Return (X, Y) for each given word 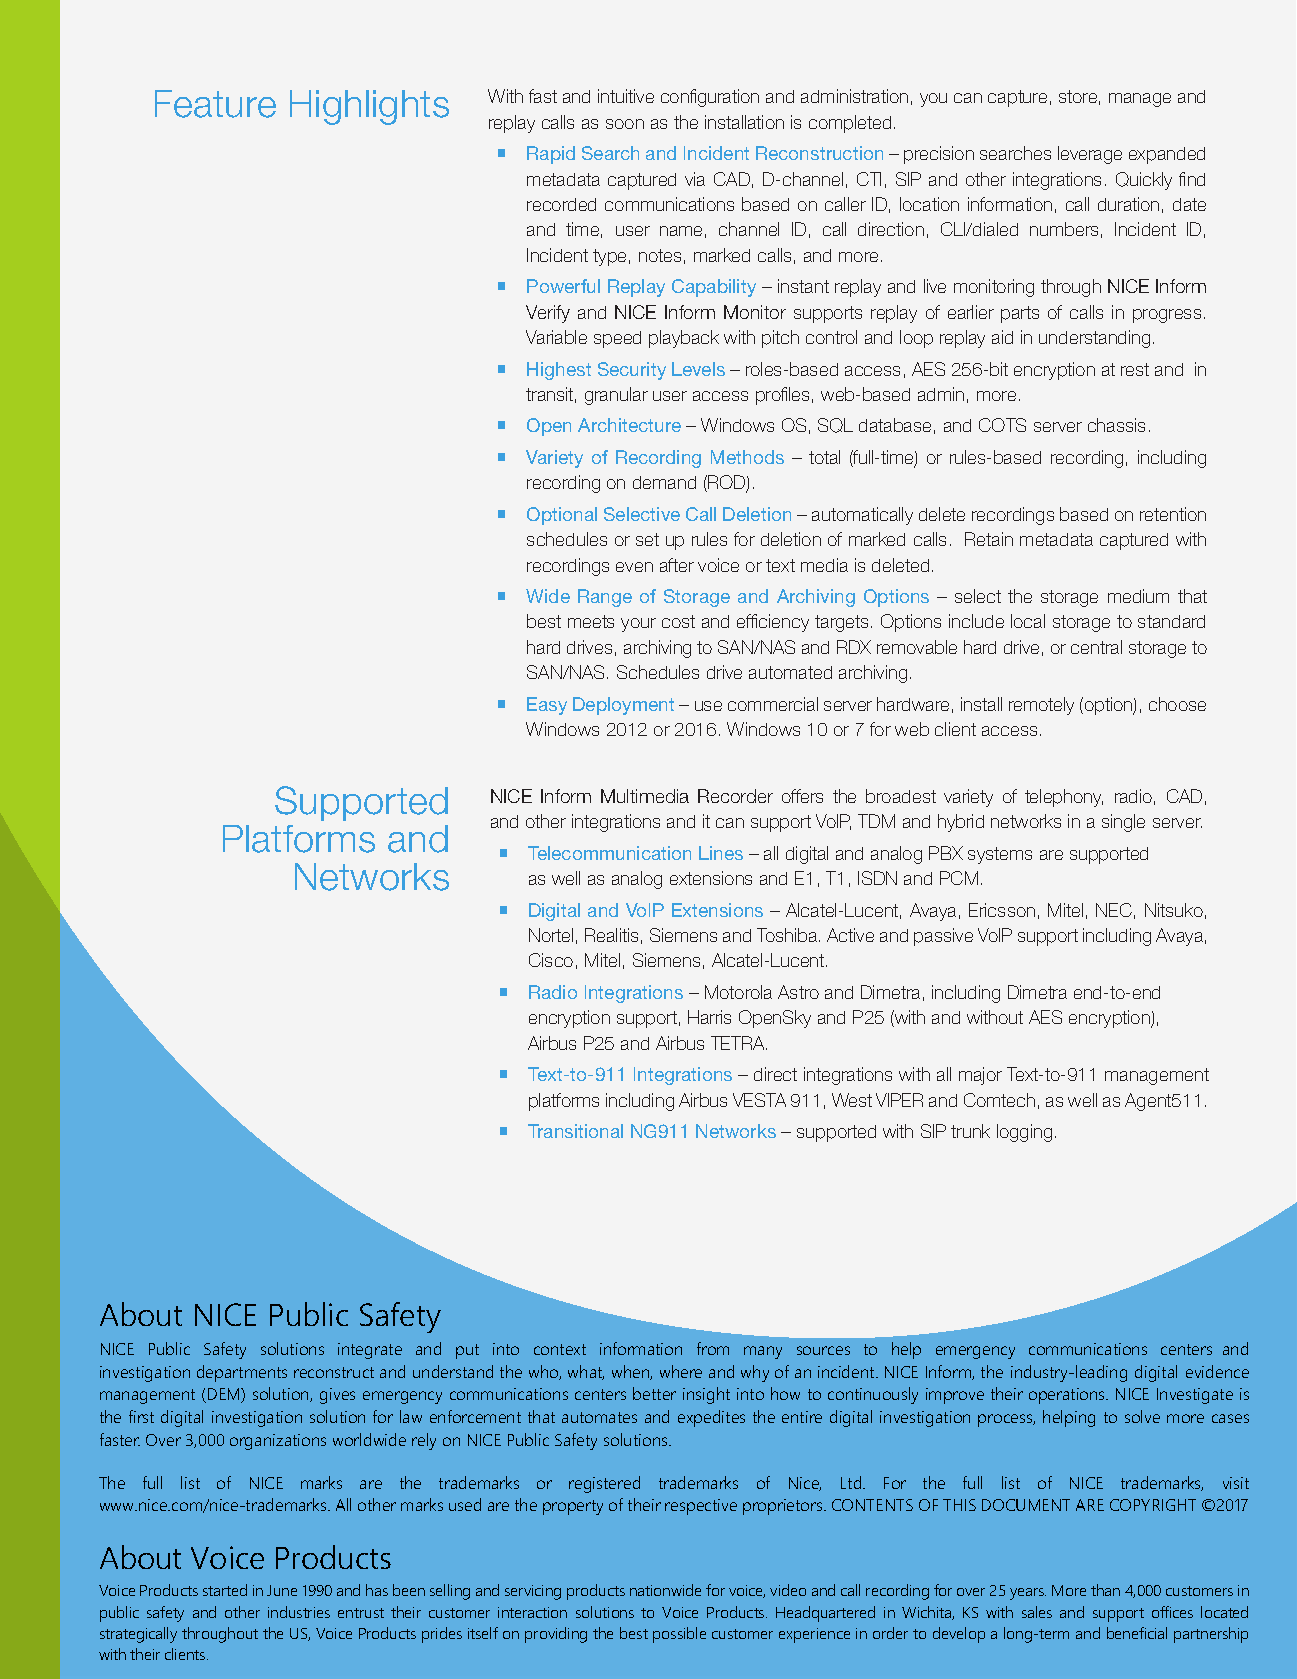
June (282, 1590)
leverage (1090, 155)
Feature (215, 104)
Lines (721, 853)
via (695, 179)
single (1123, 823)
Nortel (551, 935)
